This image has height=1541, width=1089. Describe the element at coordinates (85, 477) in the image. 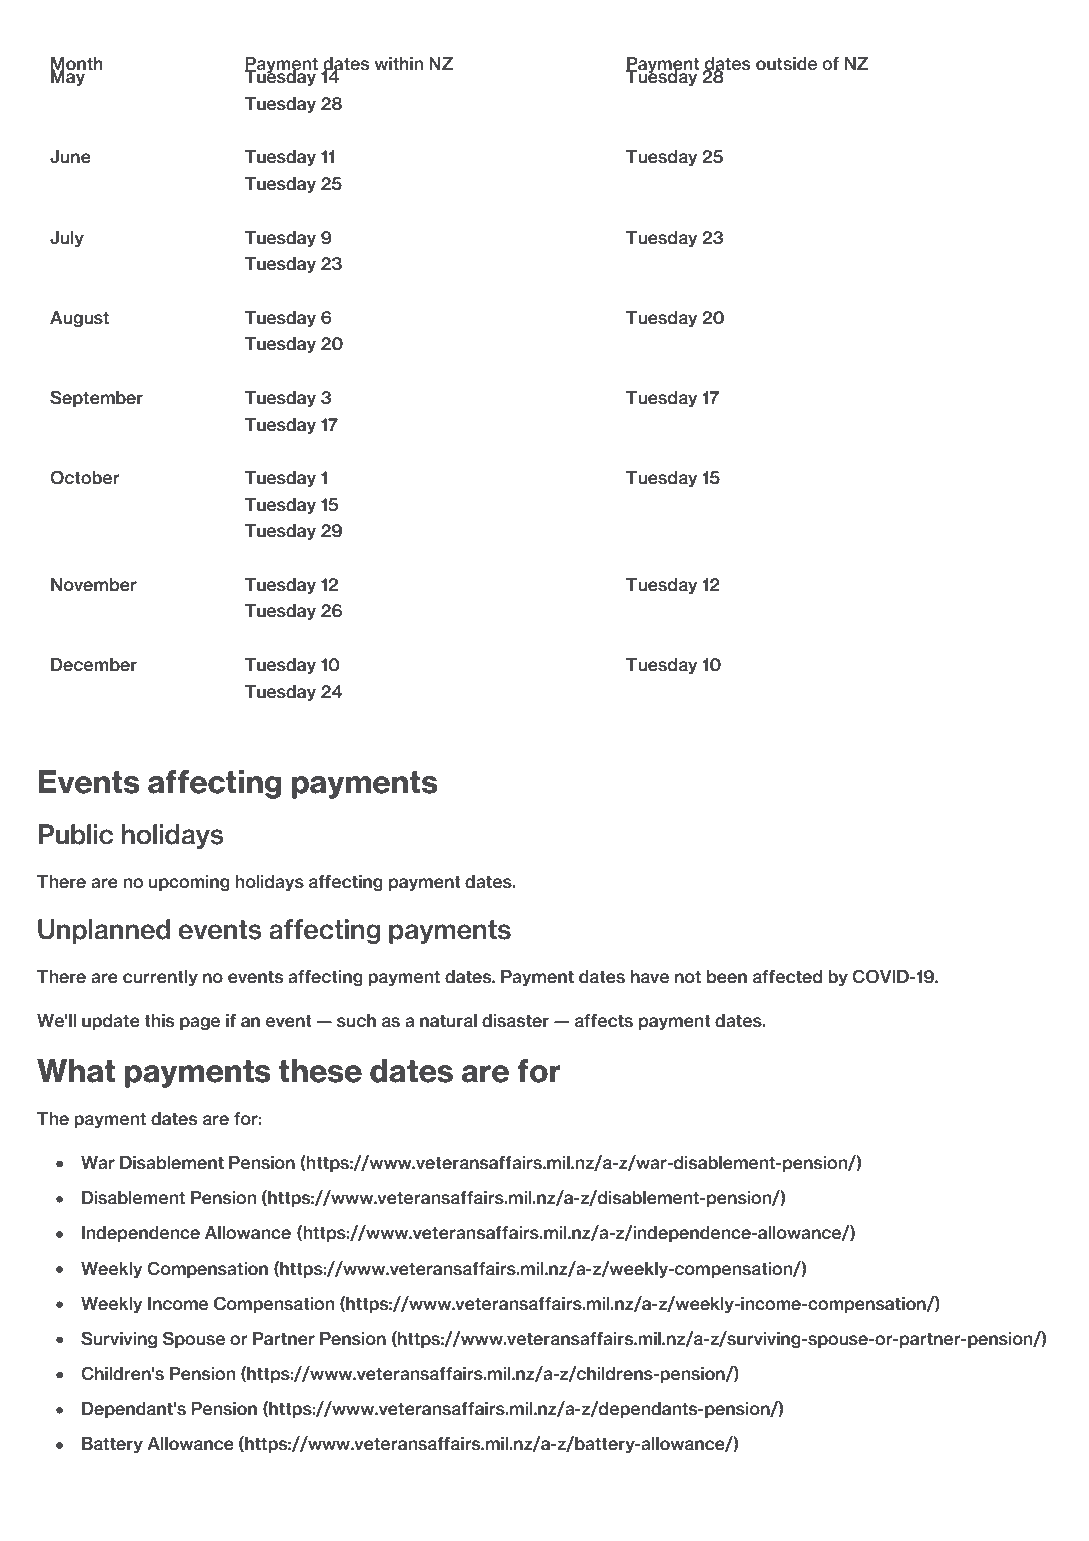

I see `October` at that location.
